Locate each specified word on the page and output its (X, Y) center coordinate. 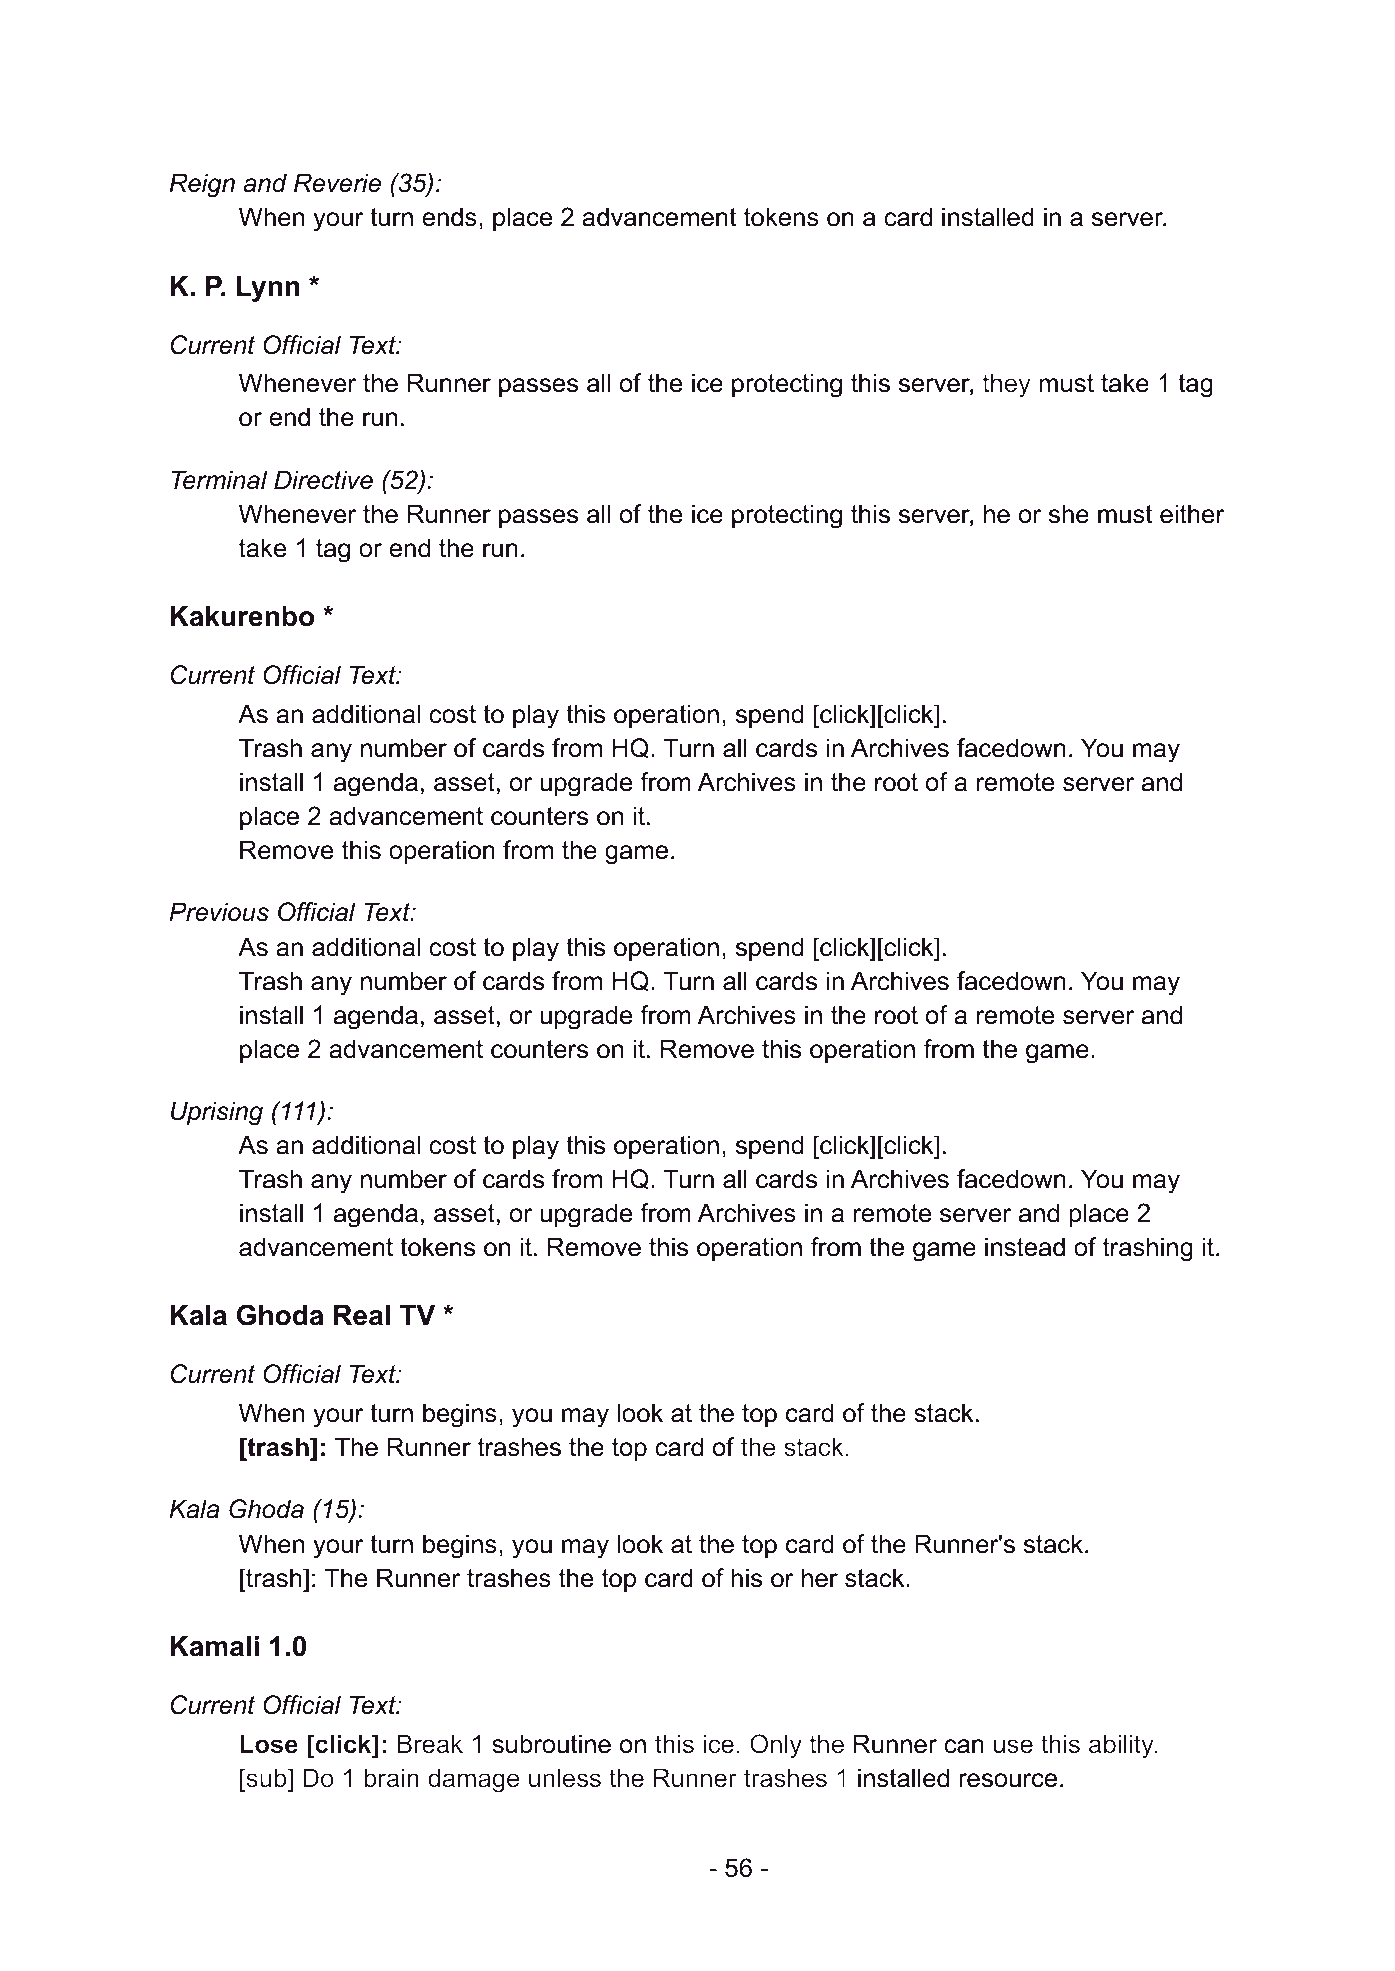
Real (362, 1315)
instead (1025, 1247)
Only (776, 1746)
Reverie (337, 183)
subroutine (551, 1744)
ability (1122, 1746)
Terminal (219, 480)
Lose (269, 1744)
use (1013, 1746)
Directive (323, 480)
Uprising (217, 1113)
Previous (219, 912)
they (1006, 385)
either (1192, 514)
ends (449, 217)
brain (391, 1778)
